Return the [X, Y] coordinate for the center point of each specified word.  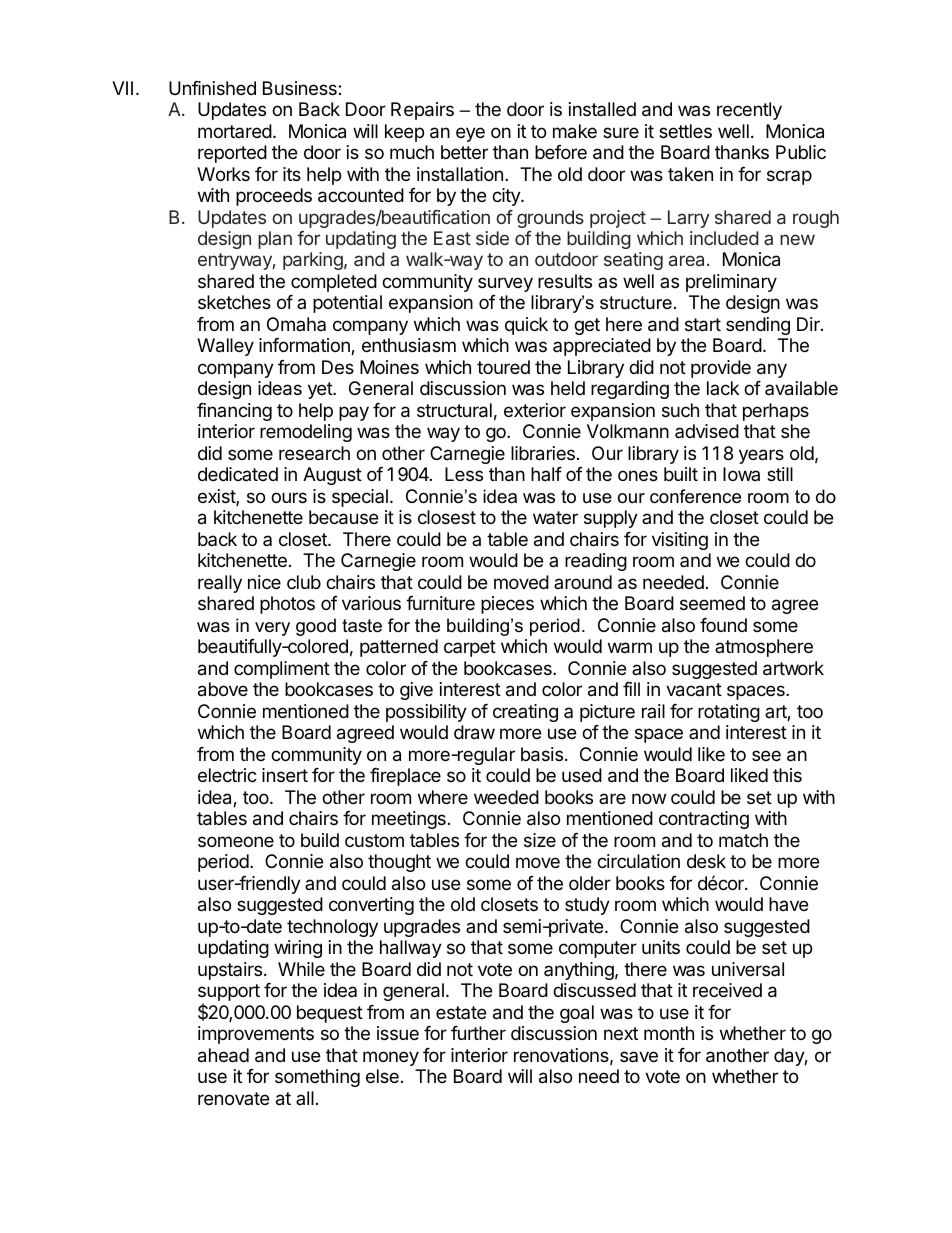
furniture [440, 603]
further [478, 1033]
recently [749, 111]
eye [470, 134]
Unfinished [212, 88]
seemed [712, 603]
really [220, 584]
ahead [223, 1055]
